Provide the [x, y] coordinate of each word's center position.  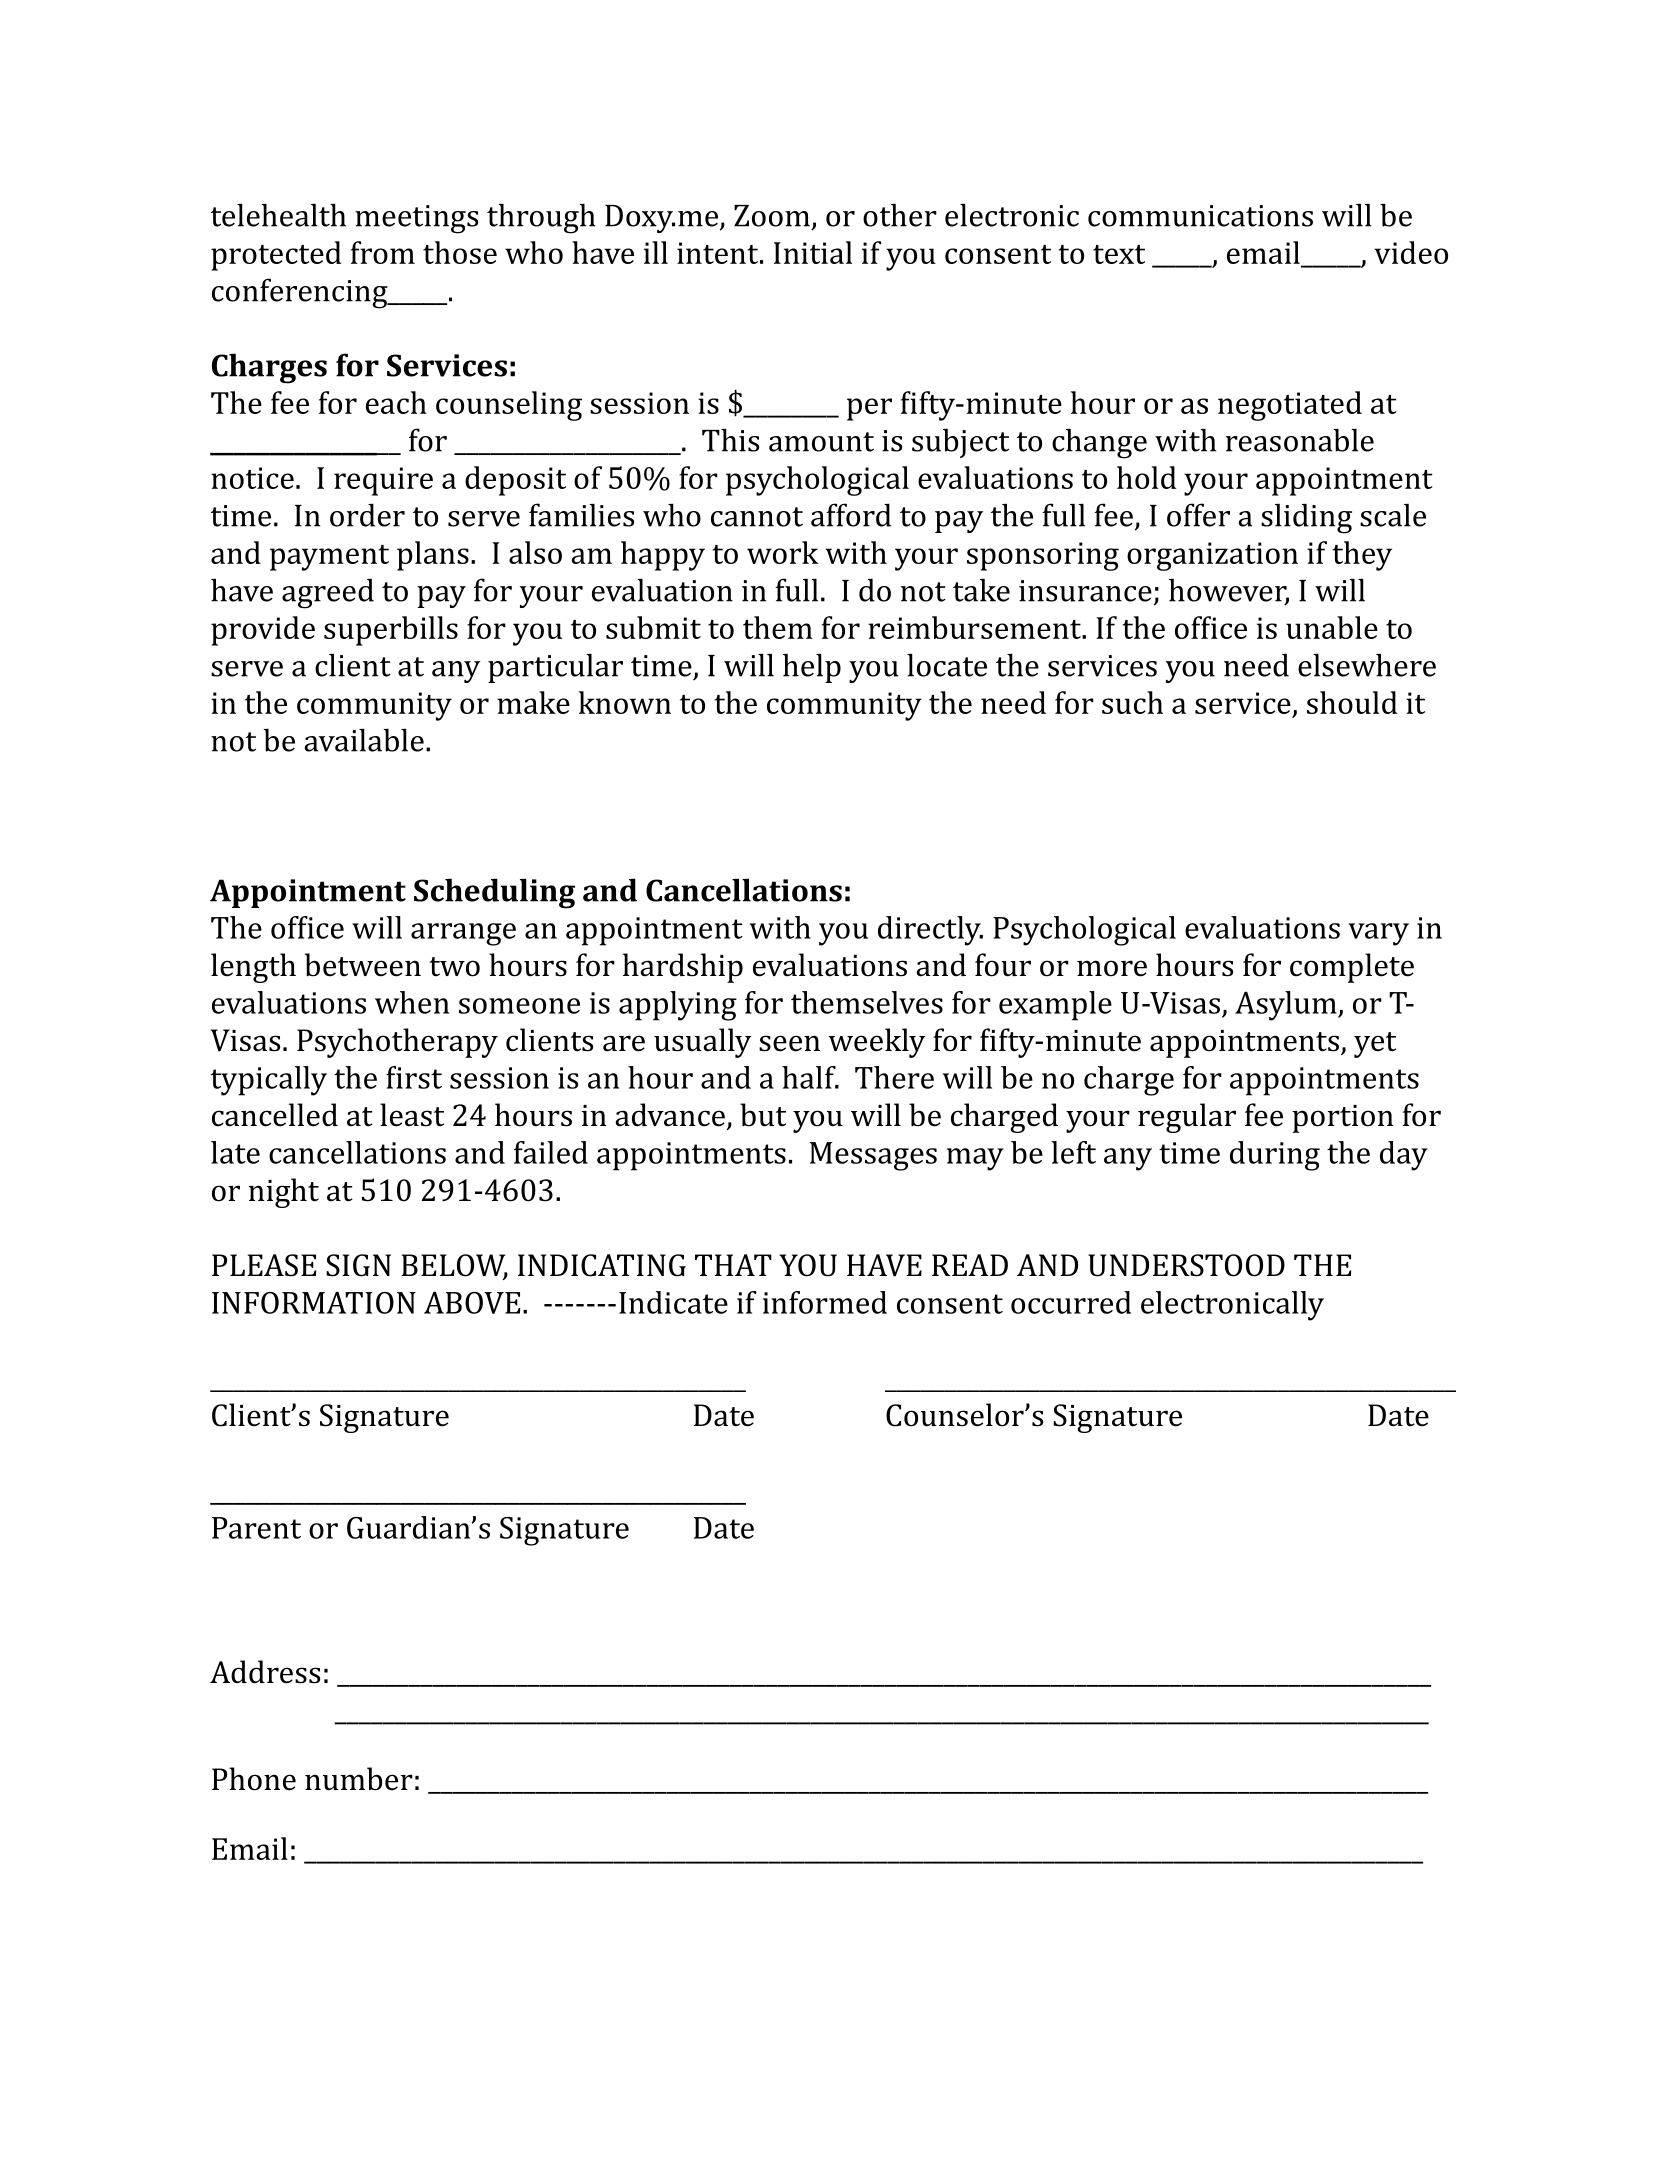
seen [789, 1043]
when [412, 1002]
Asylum [1287, 1006]
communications [1200, 216]
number [359, 1779]
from [383, 252]
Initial [813, 252]
